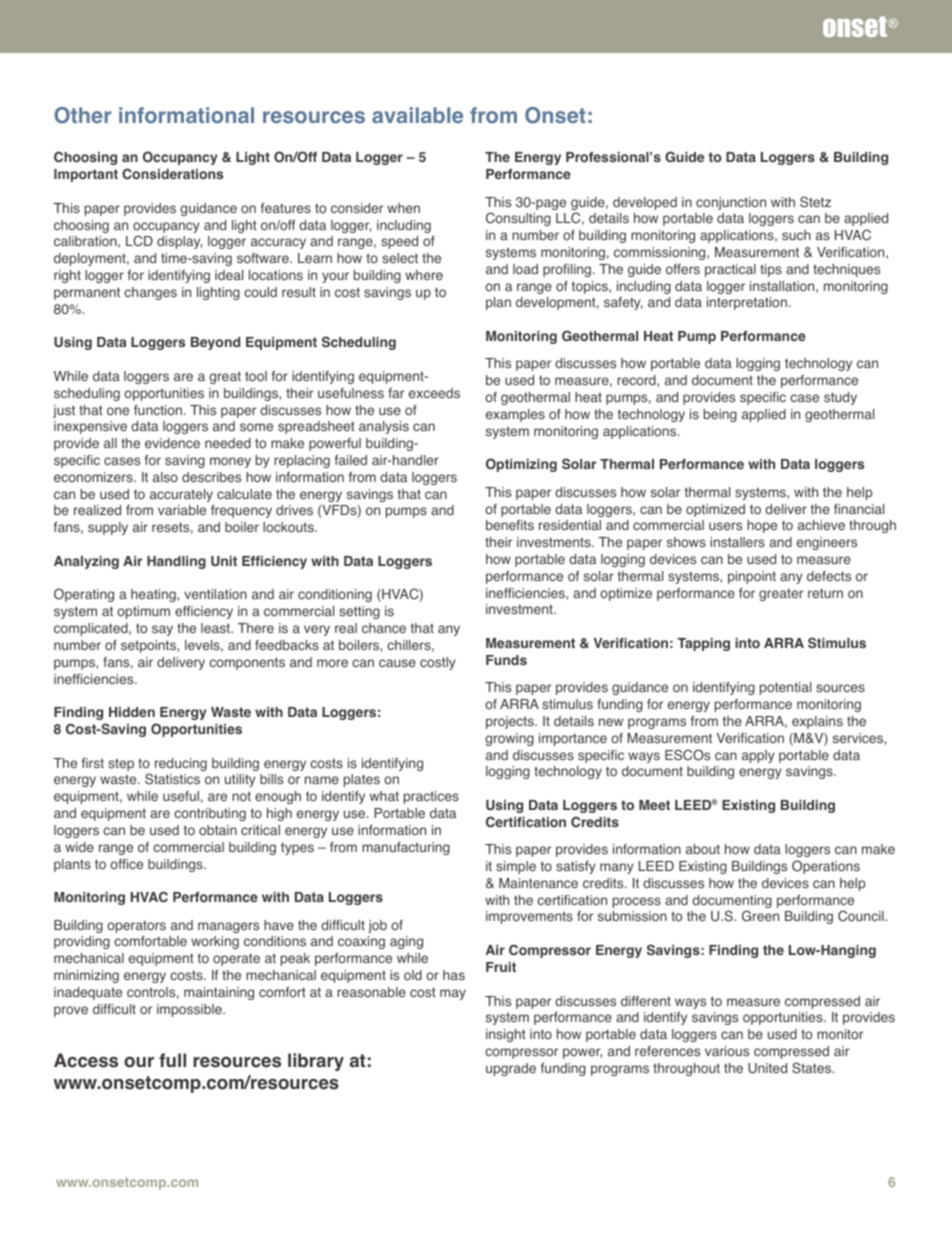 This image has width=952, height=1233. I want to click on full, so click(172, 1060).
